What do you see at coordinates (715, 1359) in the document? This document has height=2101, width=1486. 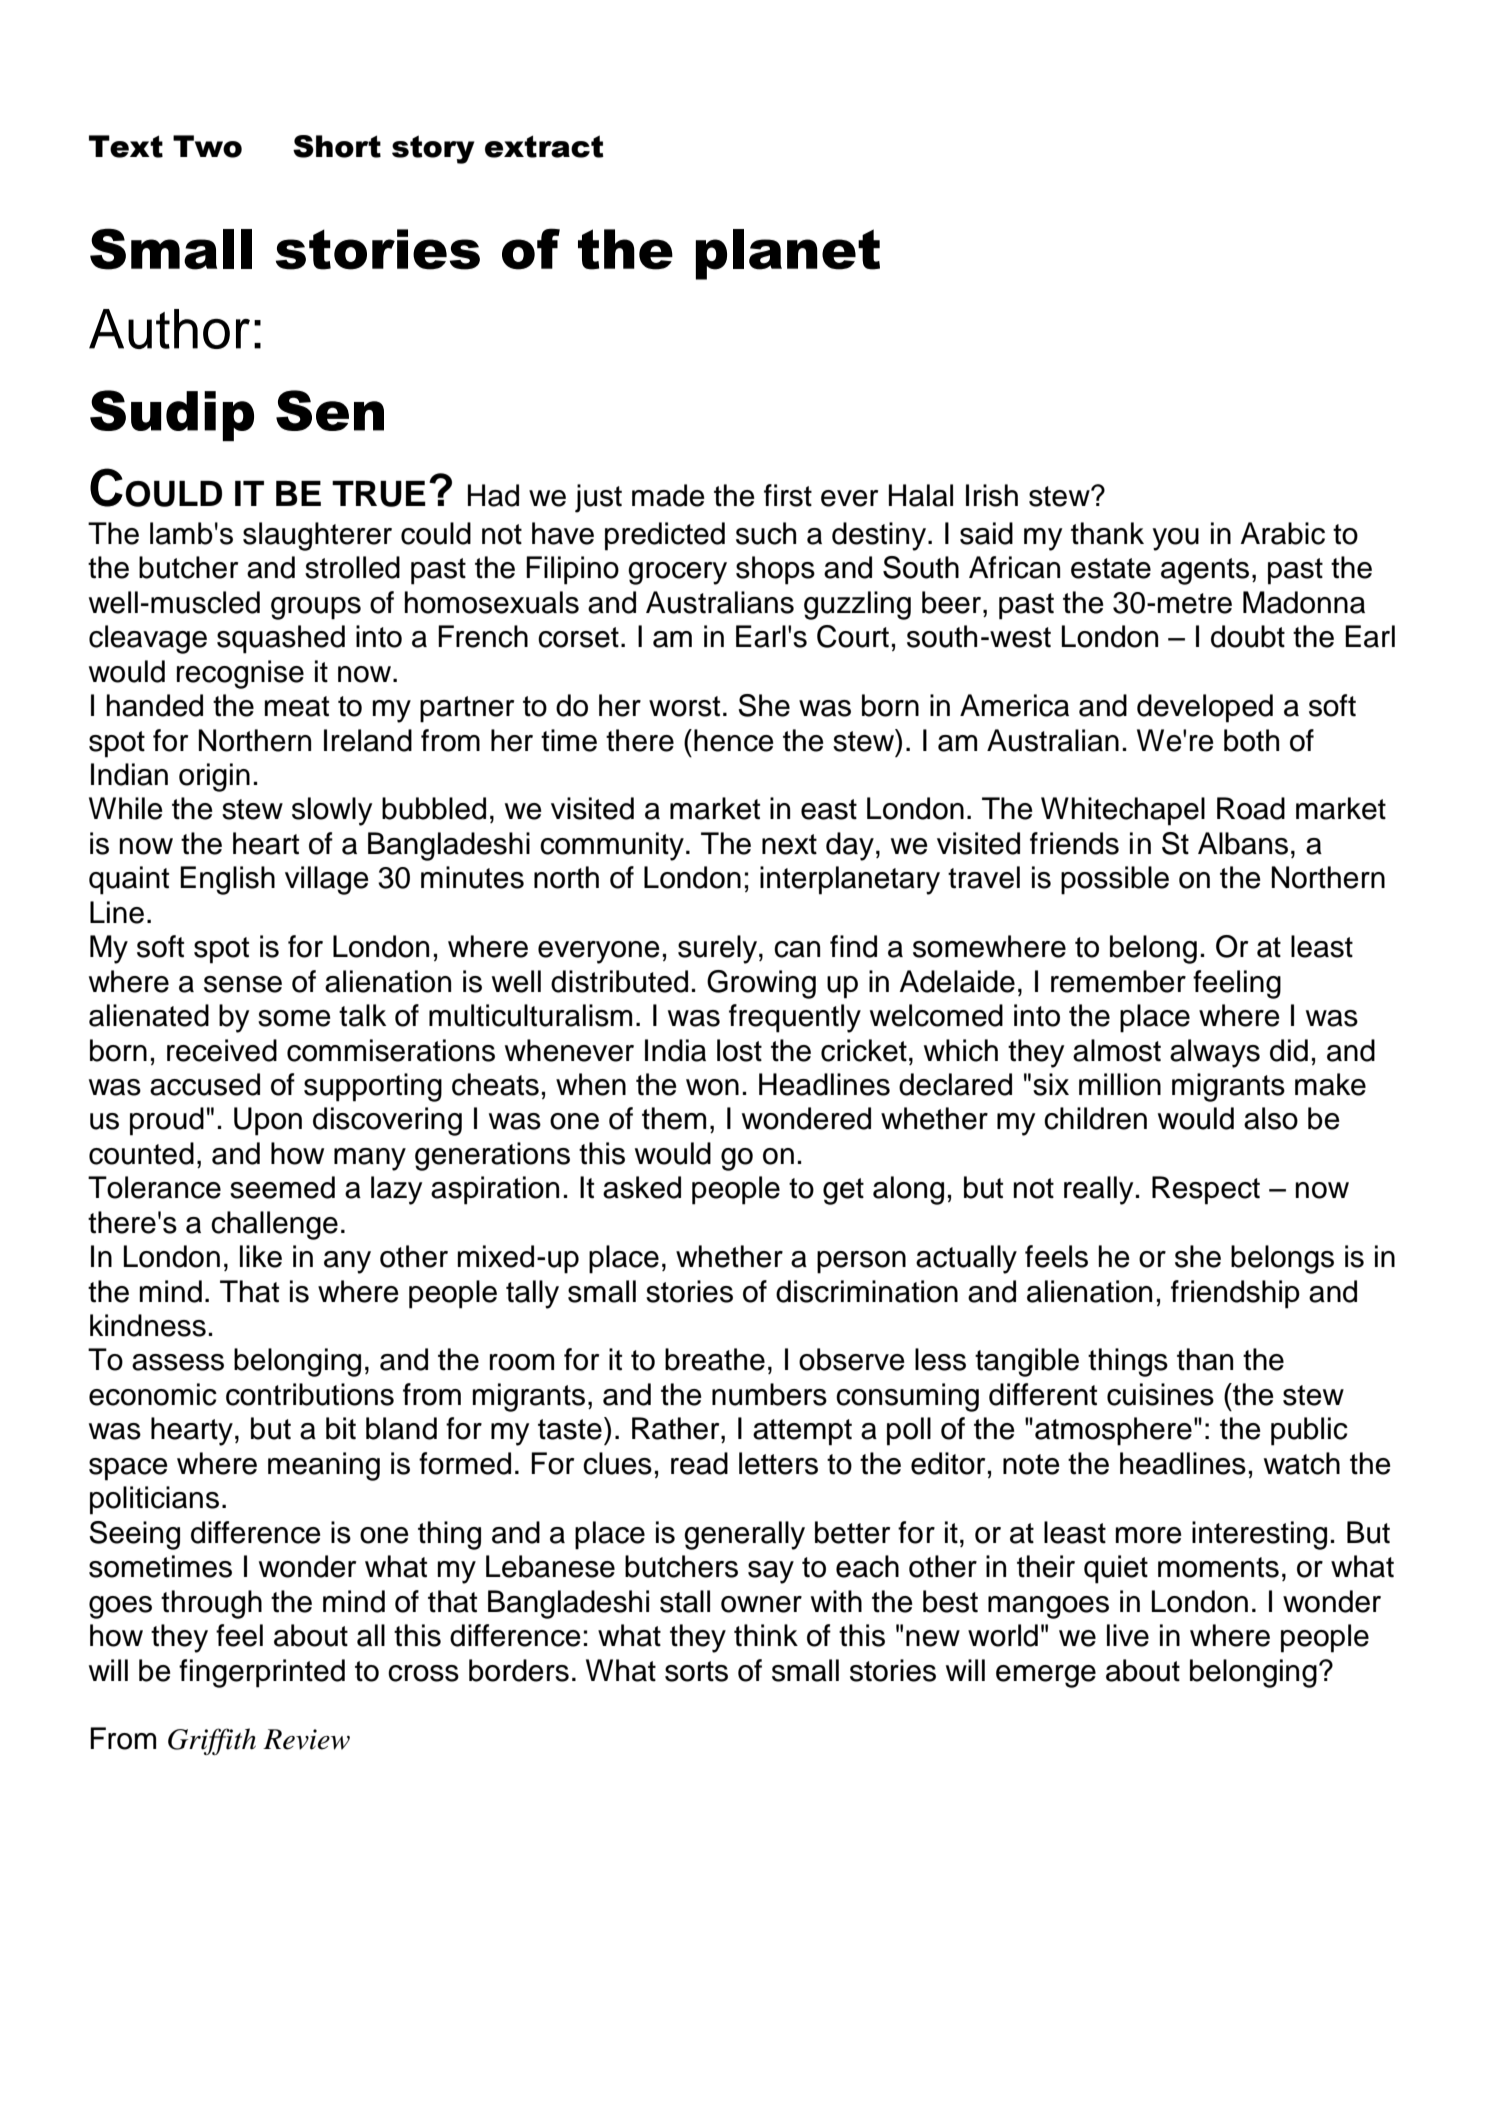 I see `breathe` at bounding box center [715, 1359].
